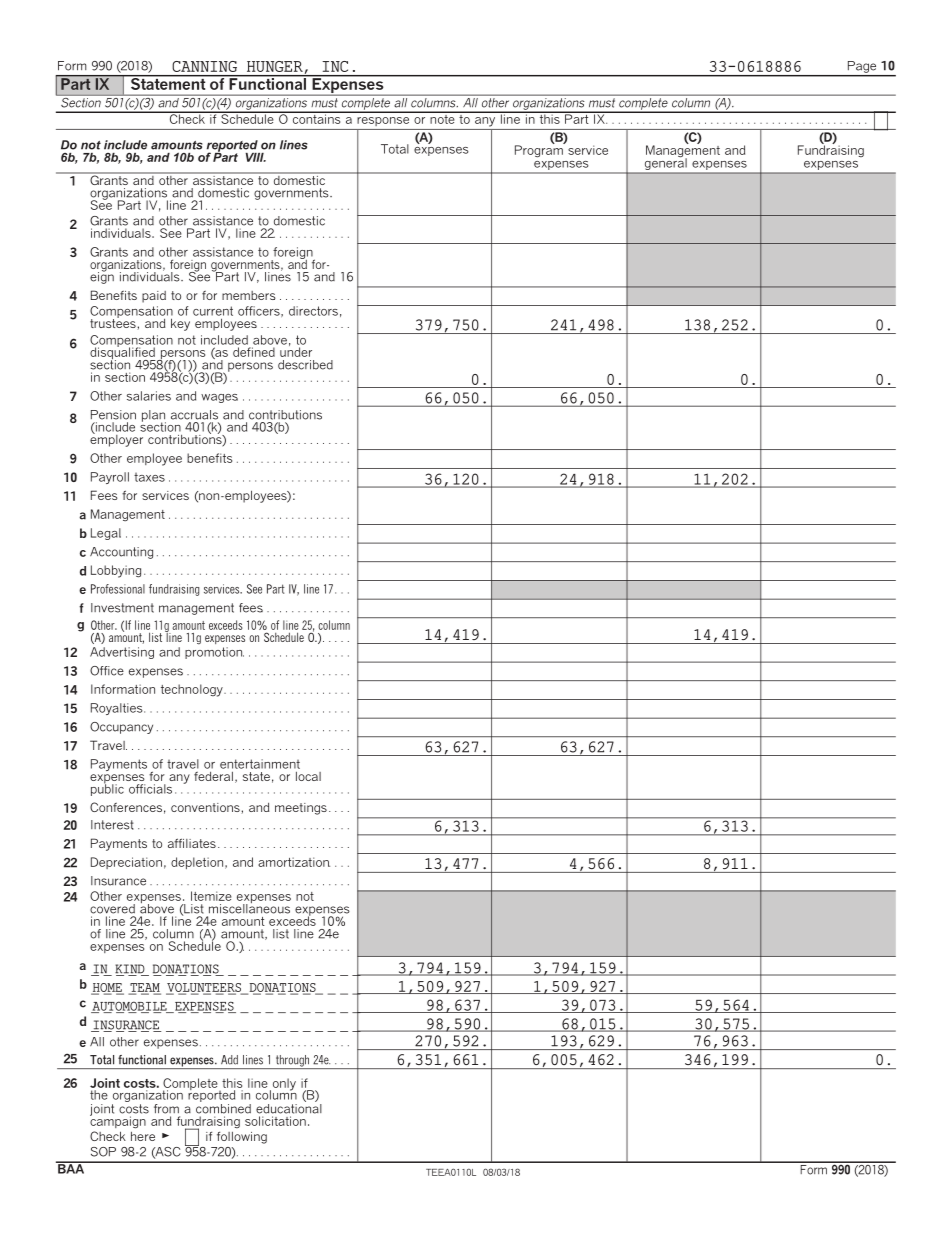 The image size is (952, 1233). What do you see at coordinates (308, 776) in the document?
I see `local` at bounding box center [308, 776].
